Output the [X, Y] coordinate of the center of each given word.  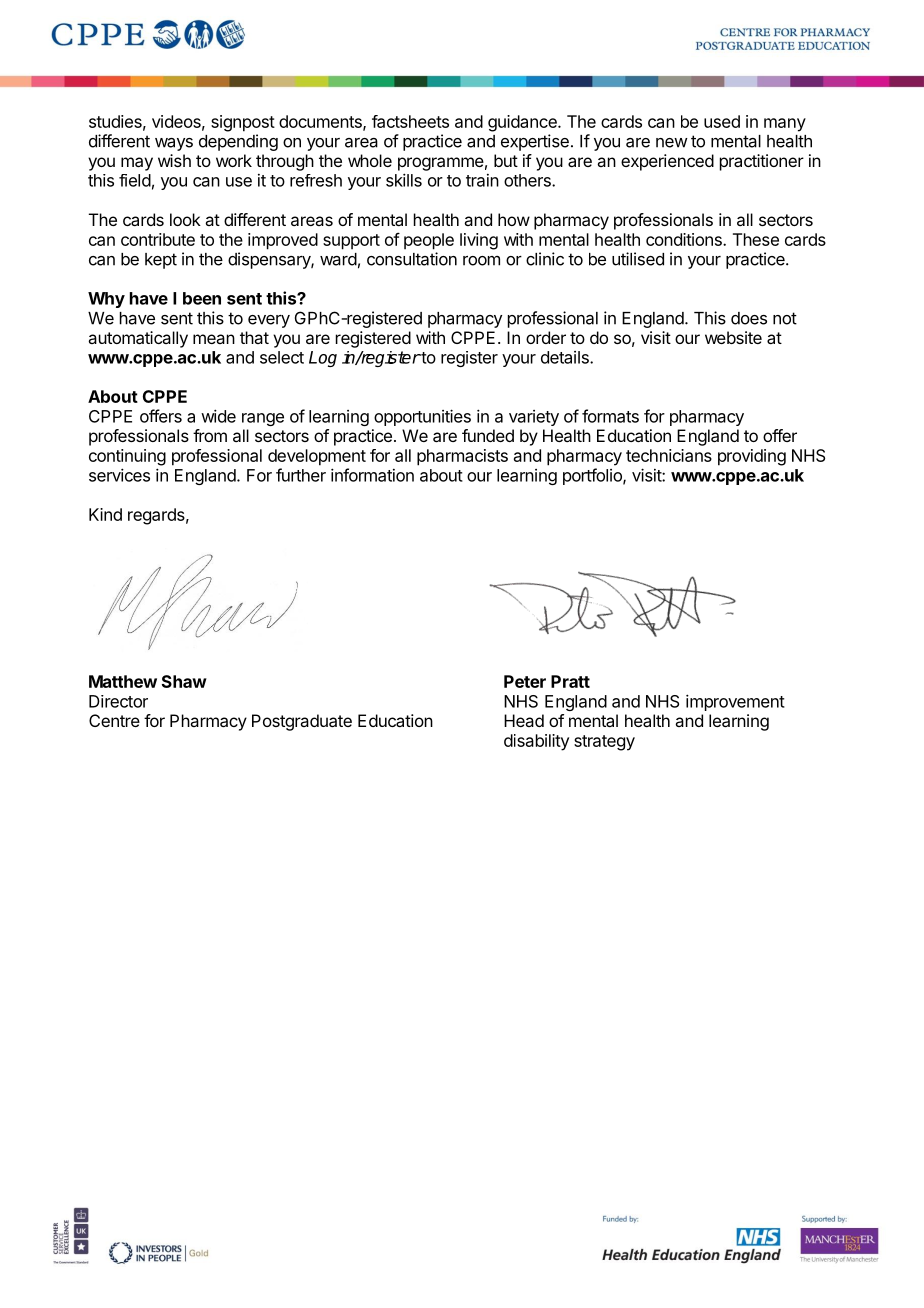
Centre [114, 720]
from [210, 435]
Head [524, 720]
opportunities [422, 417]
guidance [523, 123]
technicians [669, 455]
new [672, 143]
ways [174, 144]
